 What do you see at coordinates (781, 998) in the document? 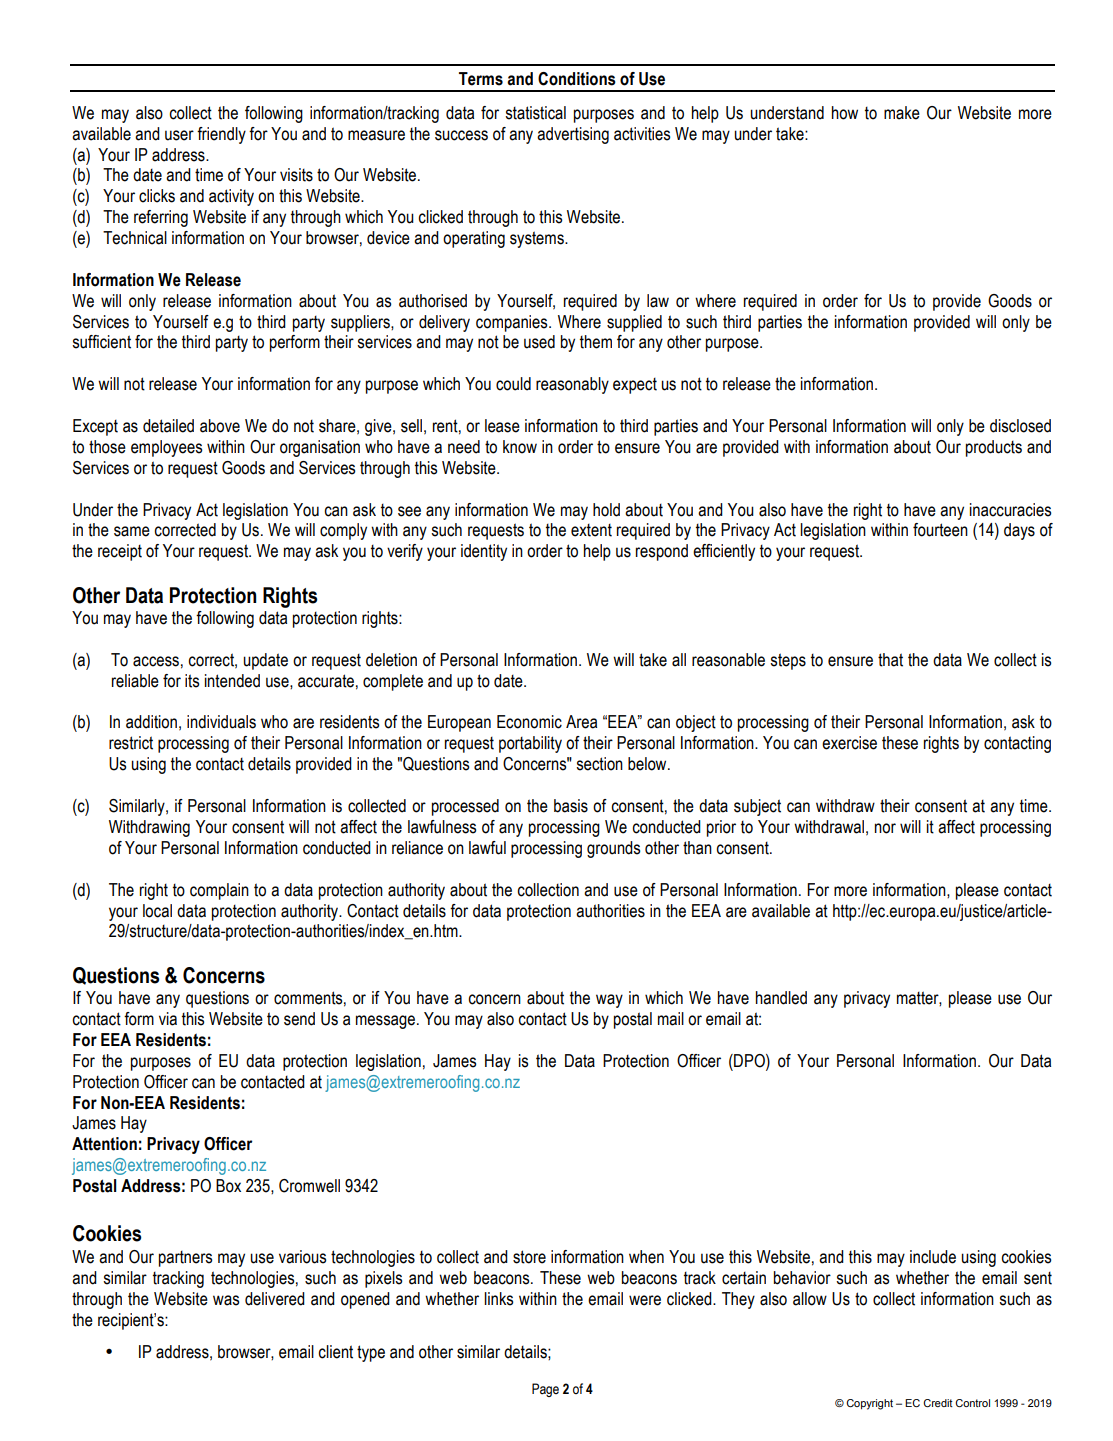
I see `handled` at bounding box center [781, 998].
